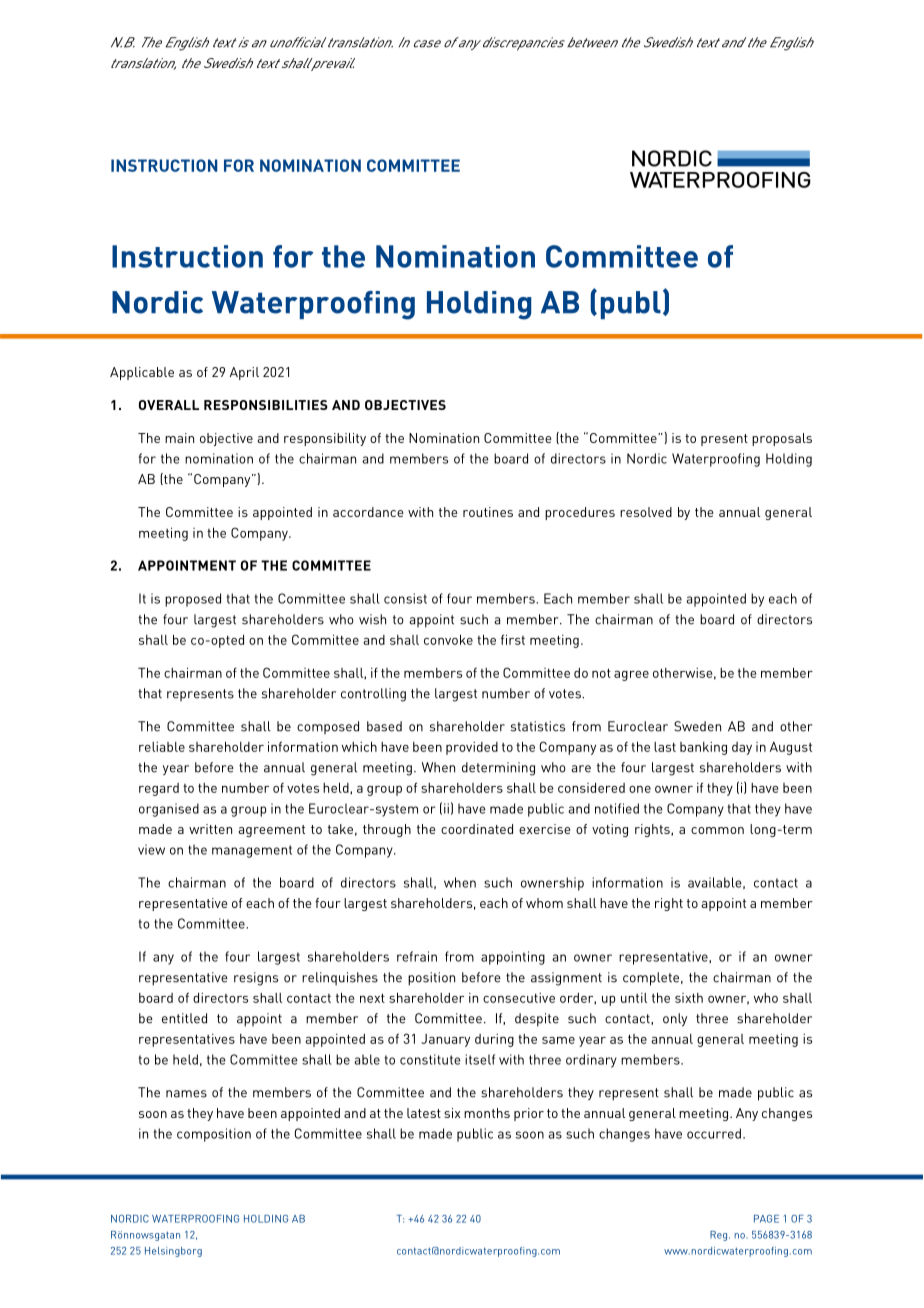  Describe the element at coordinates (513, 639) in the image. I see `first` at that location.
